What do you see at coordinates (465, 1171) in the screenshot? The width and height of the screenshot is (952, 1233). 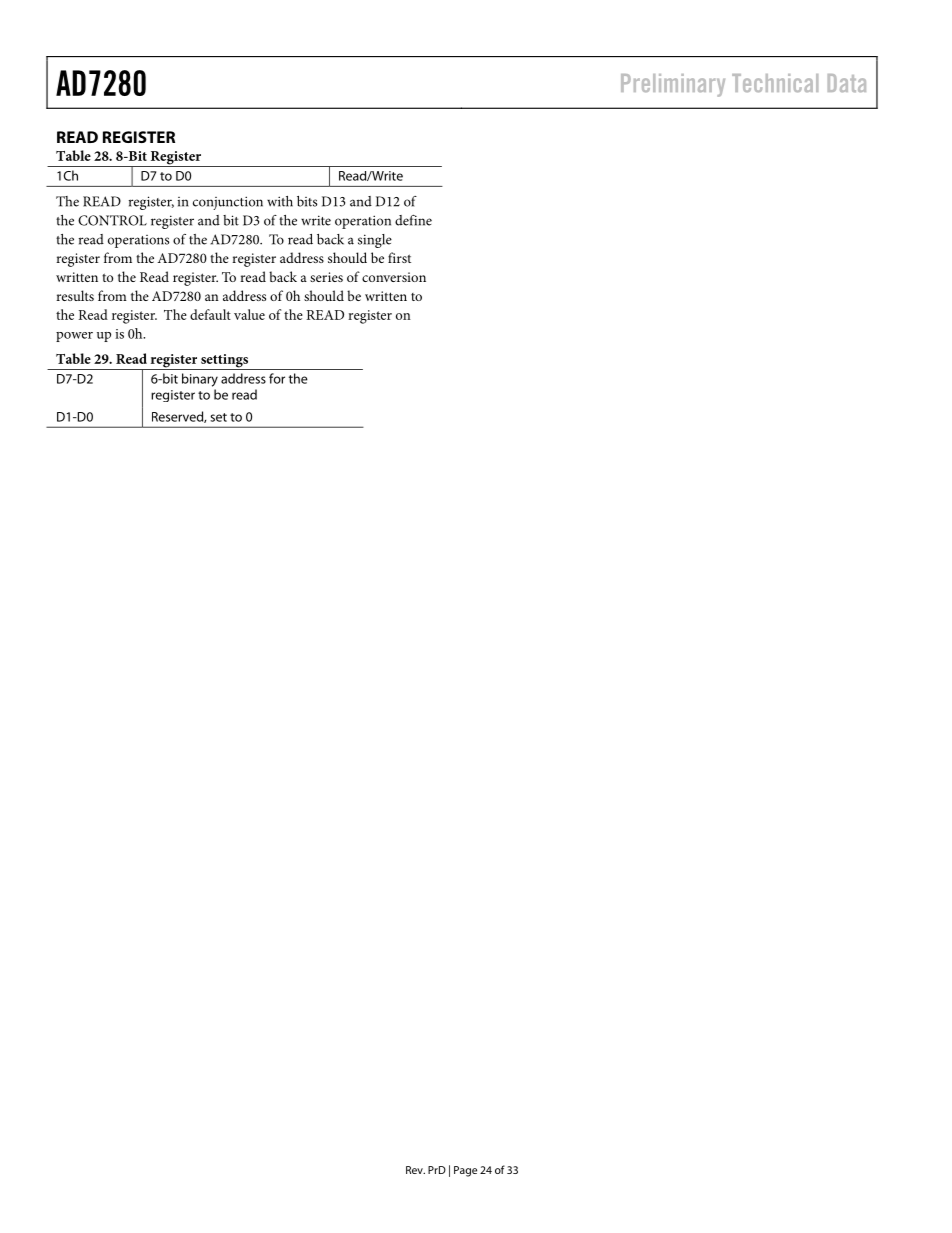 I see `Page` at bounding box center [465, 1171].
